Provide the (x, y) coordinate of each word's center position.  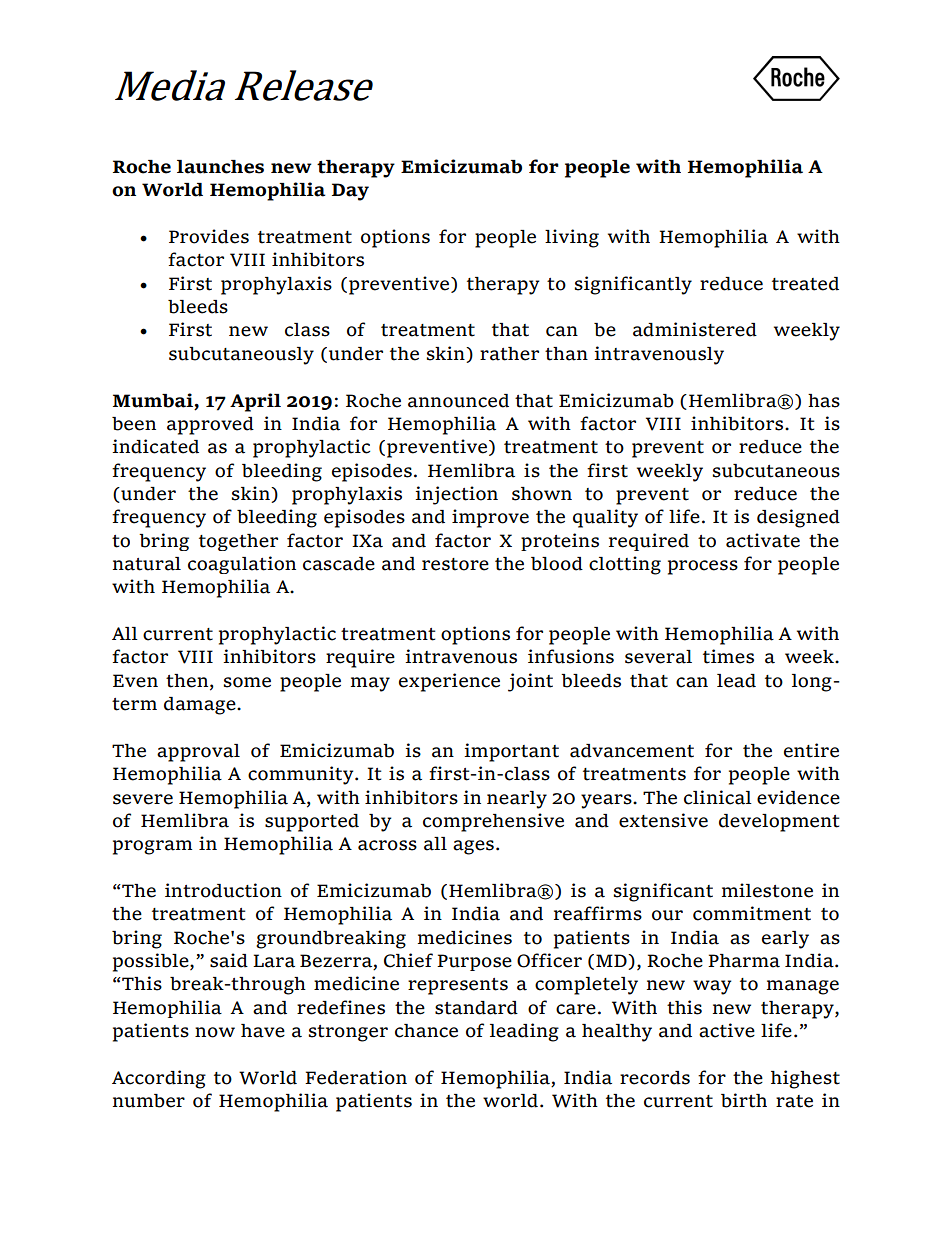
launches (220, 167)
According (159, 1079)
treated (805, 284)
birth (744, 1100)
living (572, 238)
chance (426, 1031)
